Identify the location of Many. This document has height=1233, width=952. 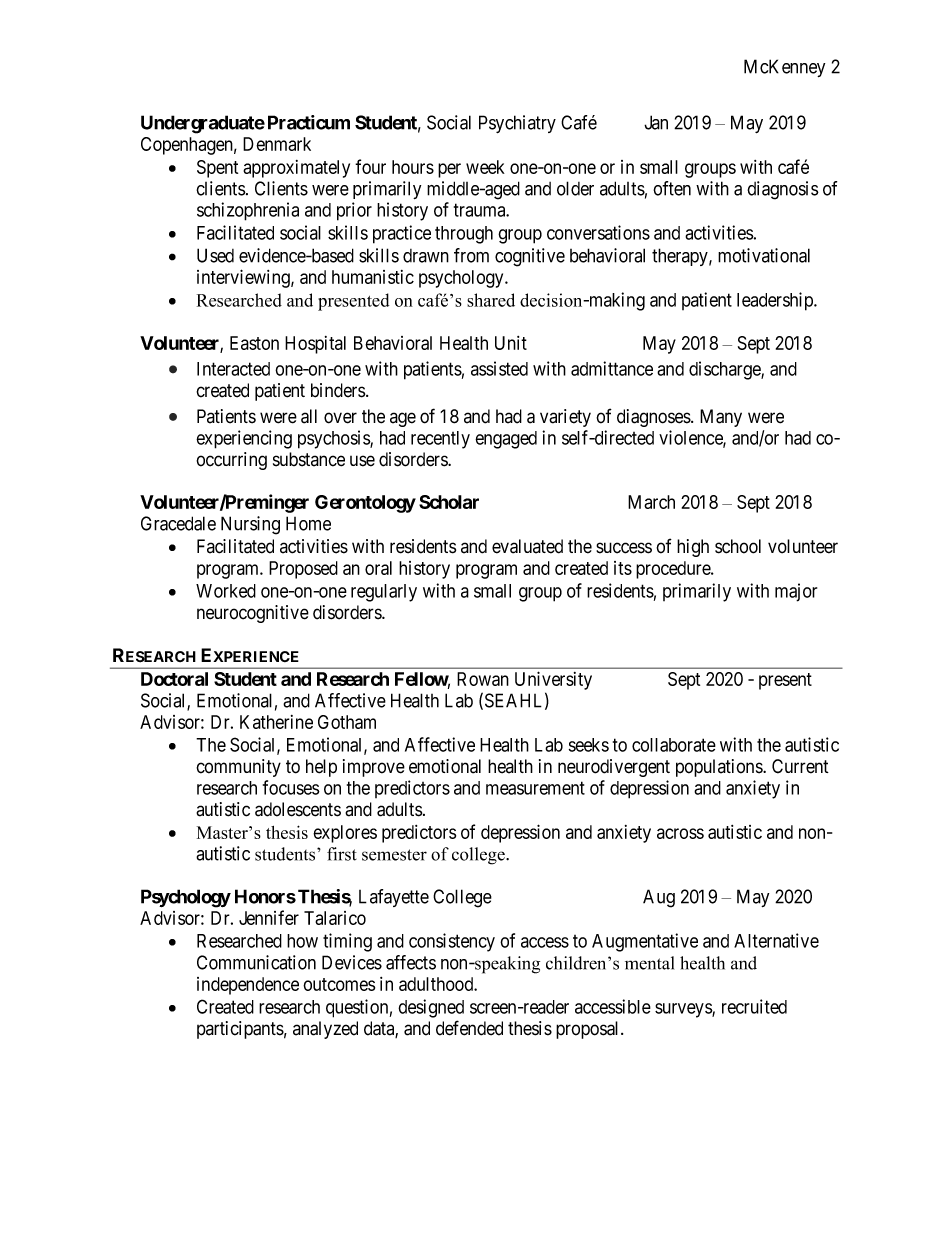
(721, 418).
